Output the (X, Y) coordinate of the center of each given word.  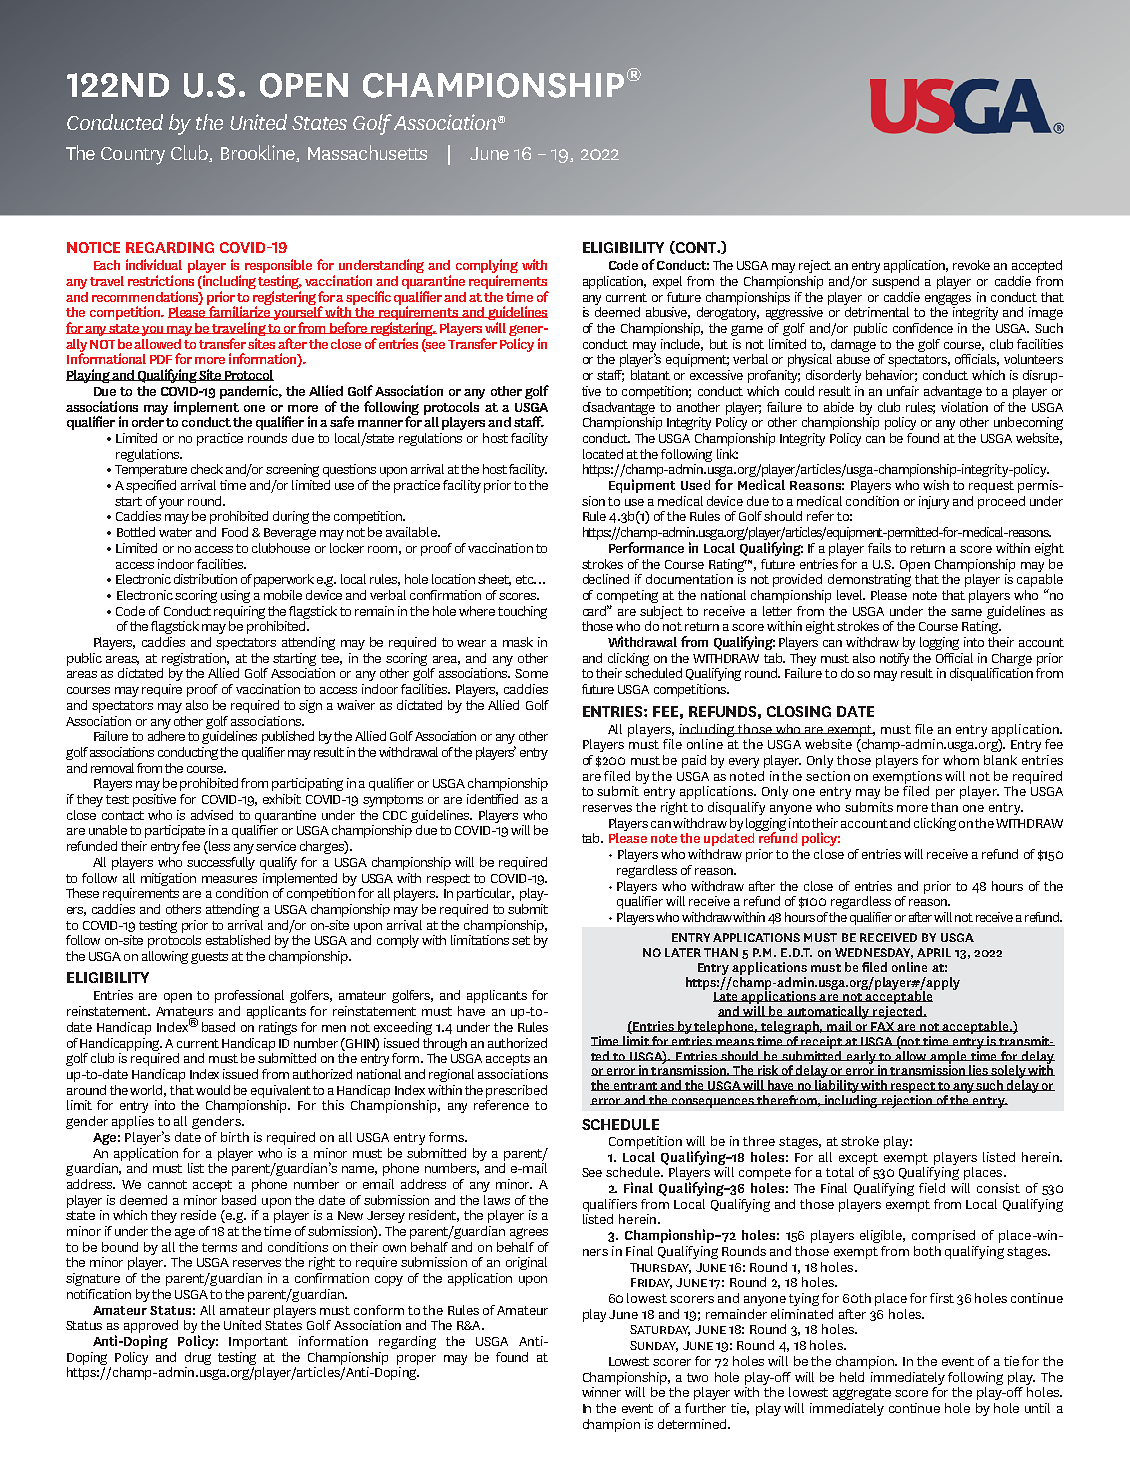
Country (133, 156)
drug (198, 1358)
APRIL (934, 952)
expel (667, 282)
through (445, 1044)
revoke (971, 265)
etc (526, 579)
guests (209, 958)
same (966, 612)
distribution (205, 579)
